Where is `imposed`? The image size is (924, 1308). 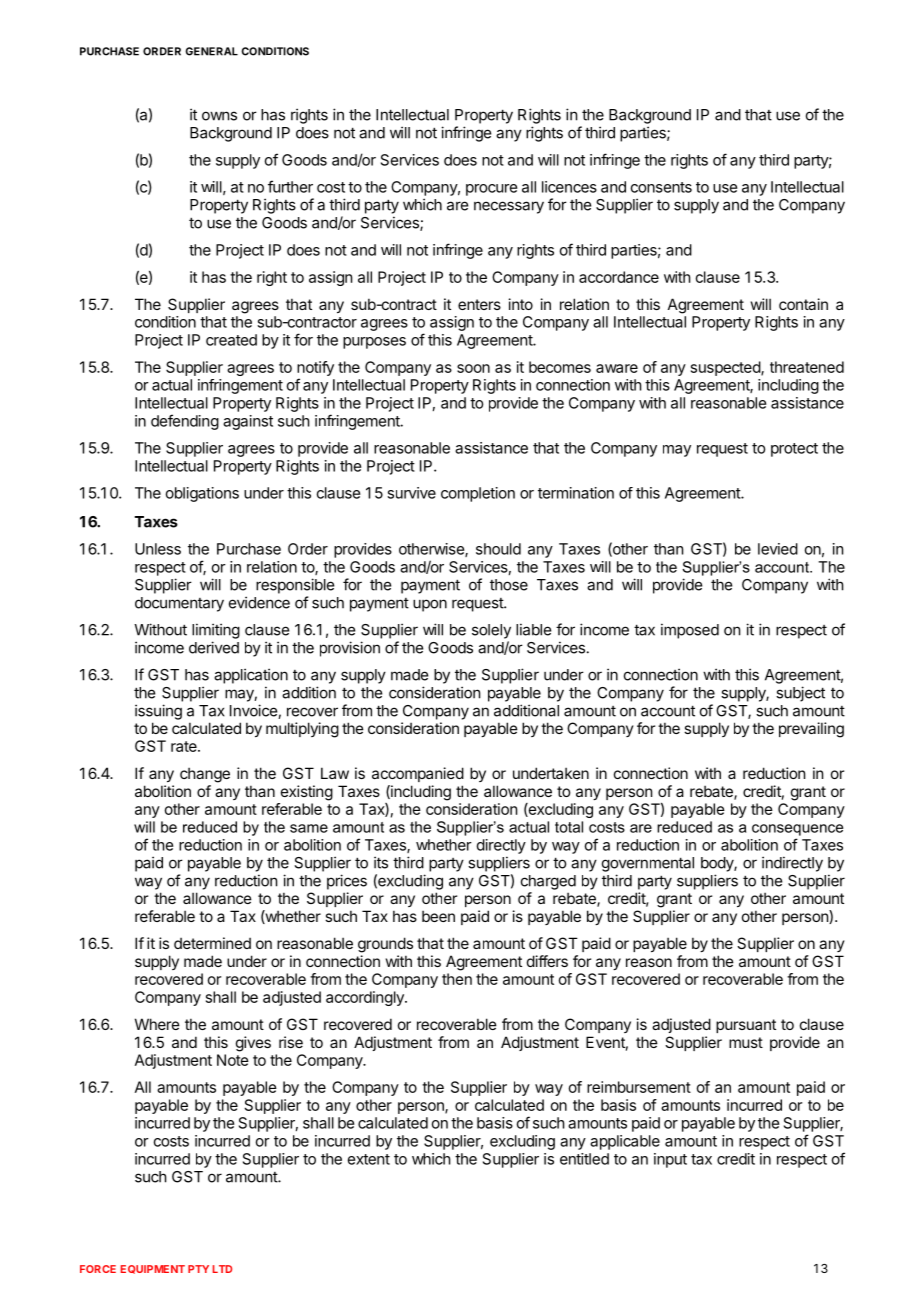
imposed is located at coordinates (690, 631).
